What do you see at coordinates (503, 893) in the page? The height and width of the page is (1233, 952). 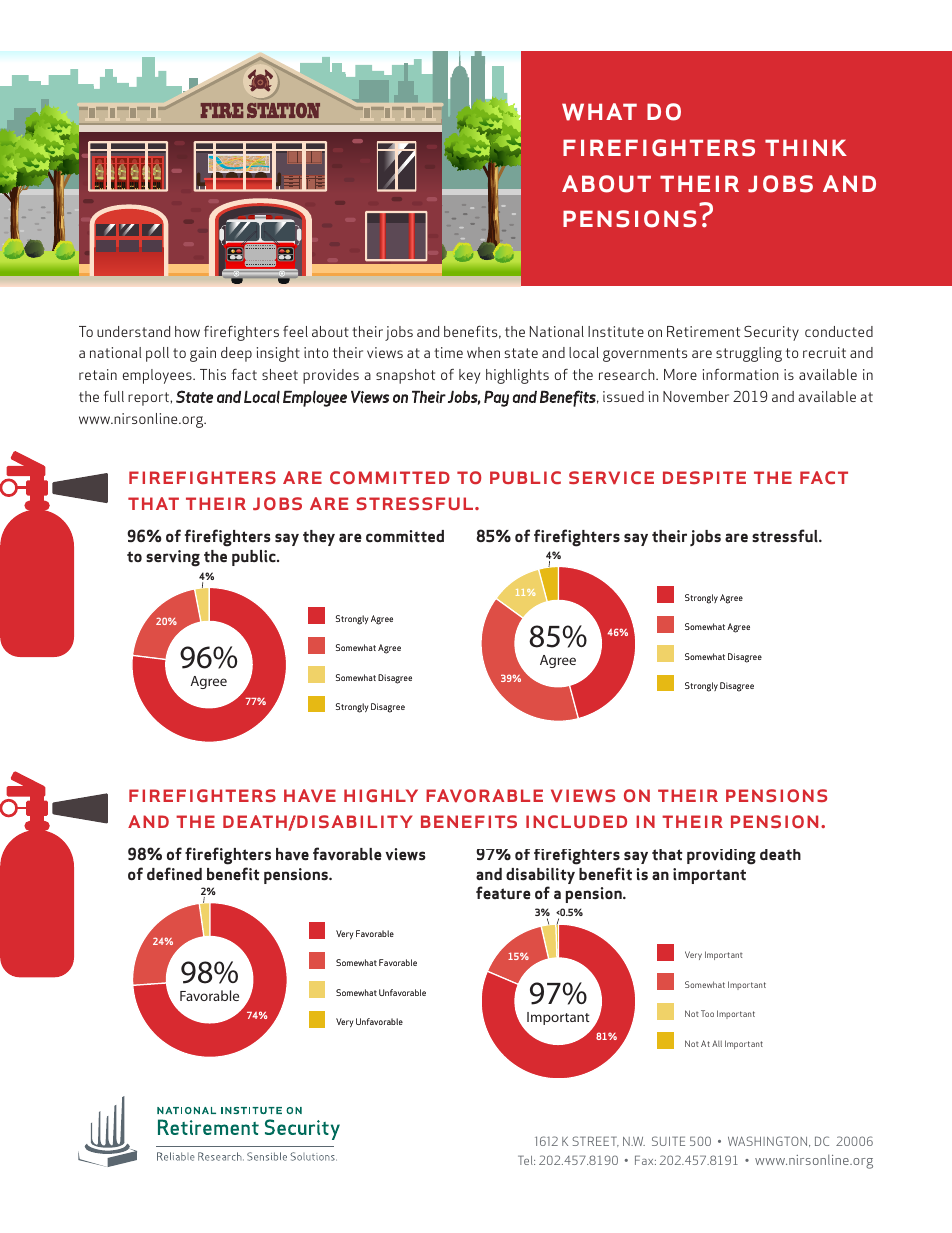 I see `feature` at bounding box center [503, 893].
